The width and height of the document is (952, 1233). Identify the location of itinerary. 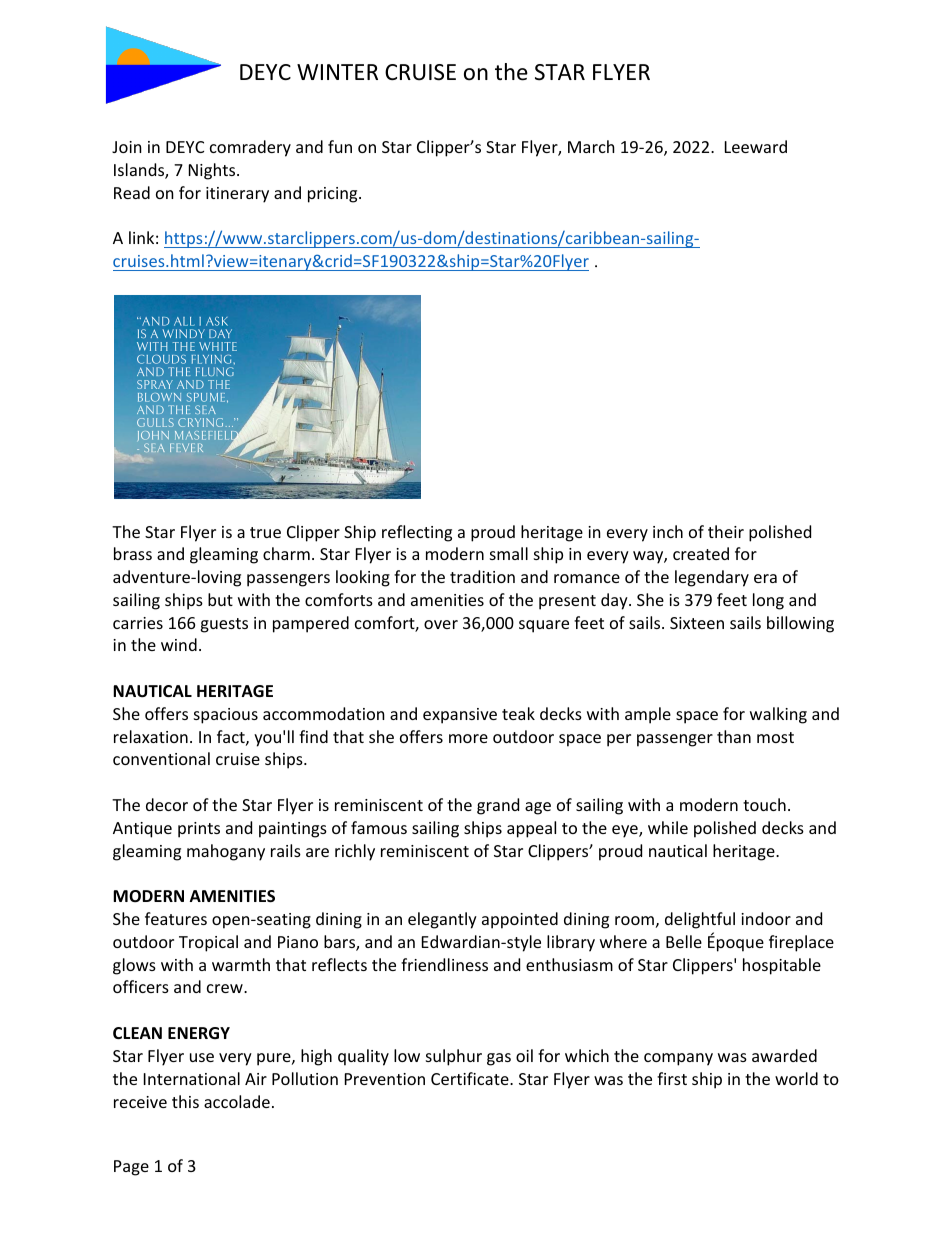
(237, 195).
